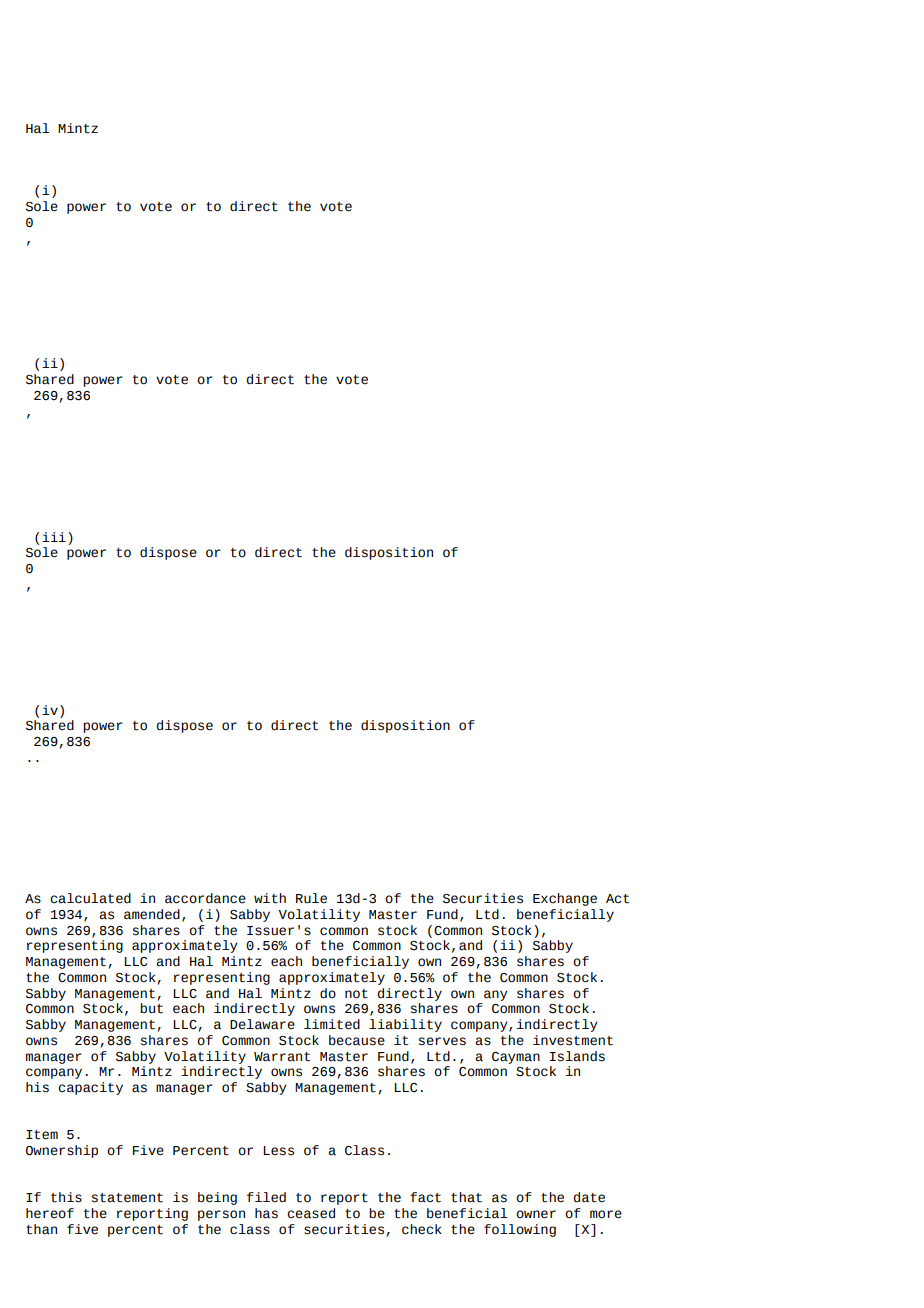  What do you see at coordinates (127, 1198) in the image?
I see `statement` at bounding box center [127, 1198].
